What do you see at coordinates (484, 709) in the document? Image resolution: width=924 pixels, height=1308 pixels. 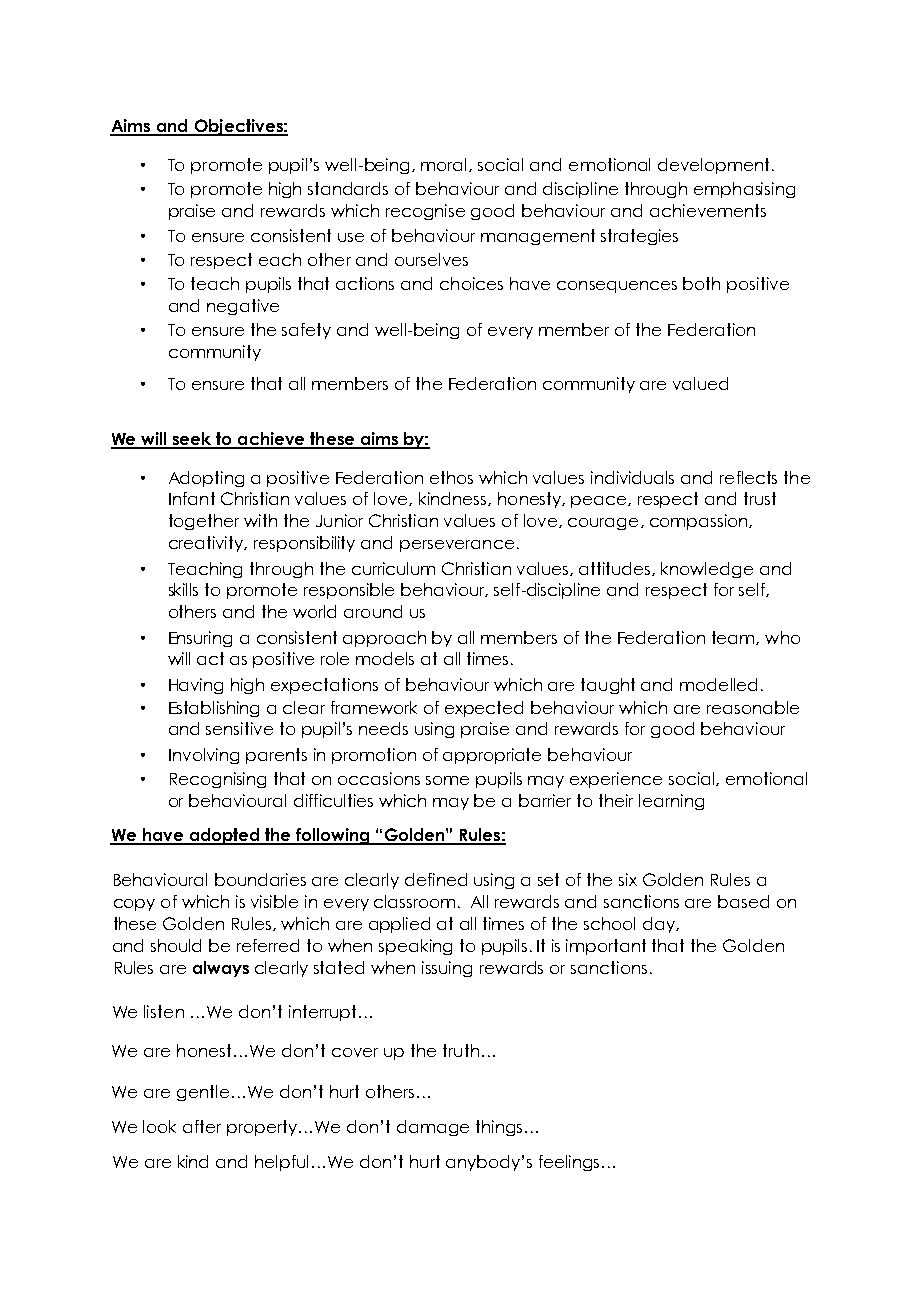 I see `expected` at bounding box center [484, 709].
